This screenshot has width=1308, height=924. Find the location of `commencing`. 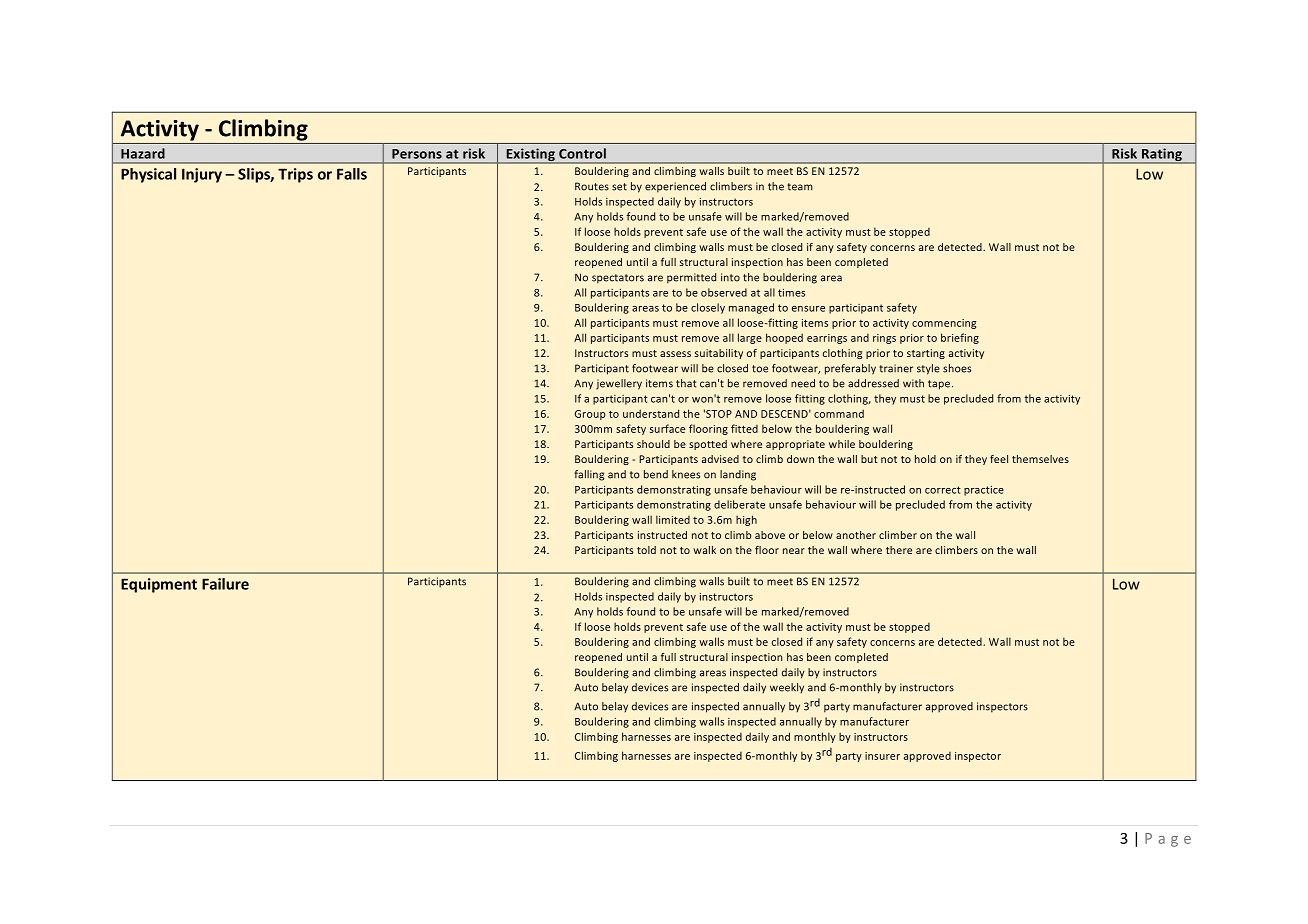

commencing is located at coordinates (944, 324).
